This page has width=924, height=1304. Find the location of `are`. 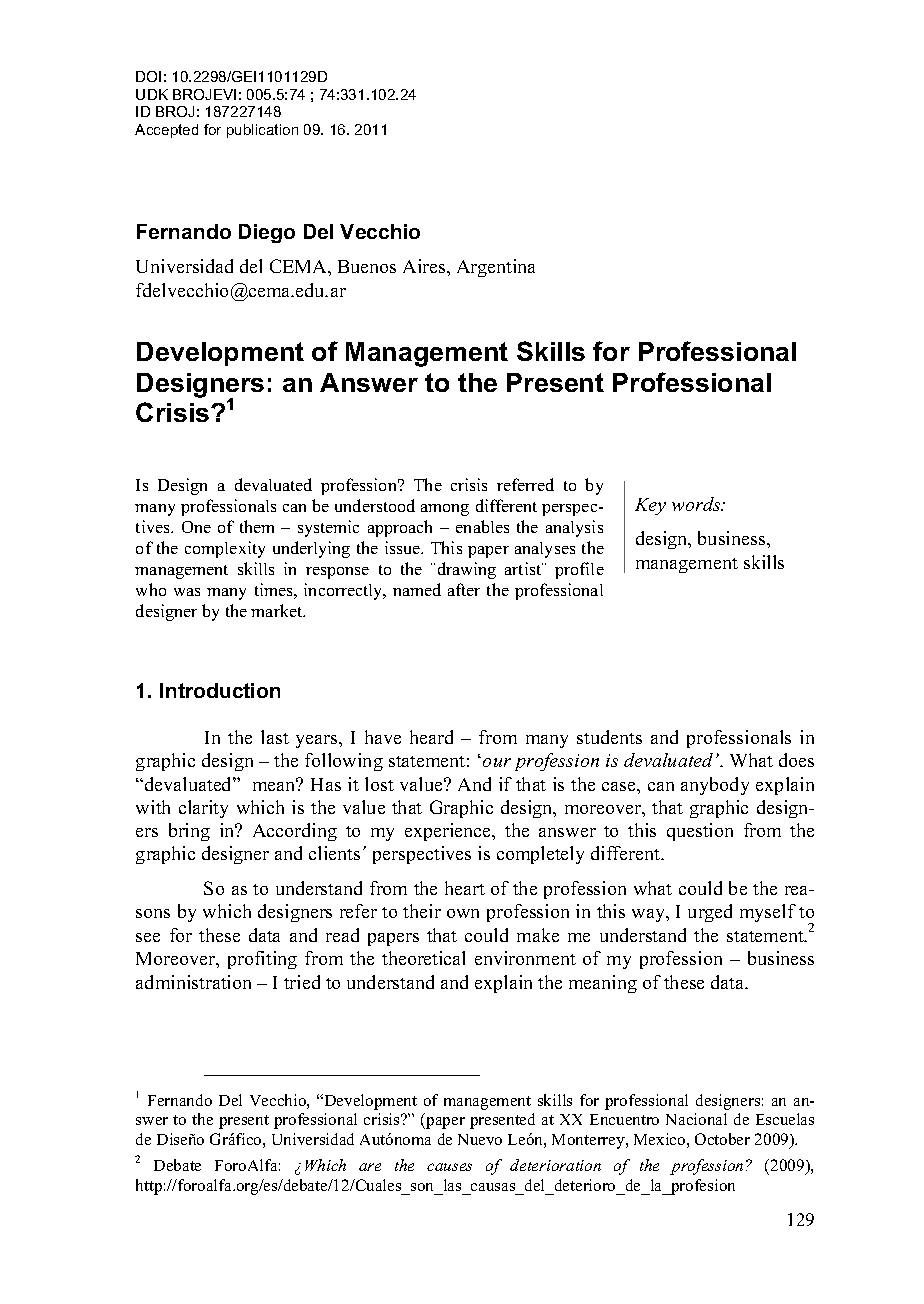

are is located at coordinates (370, 1167).
